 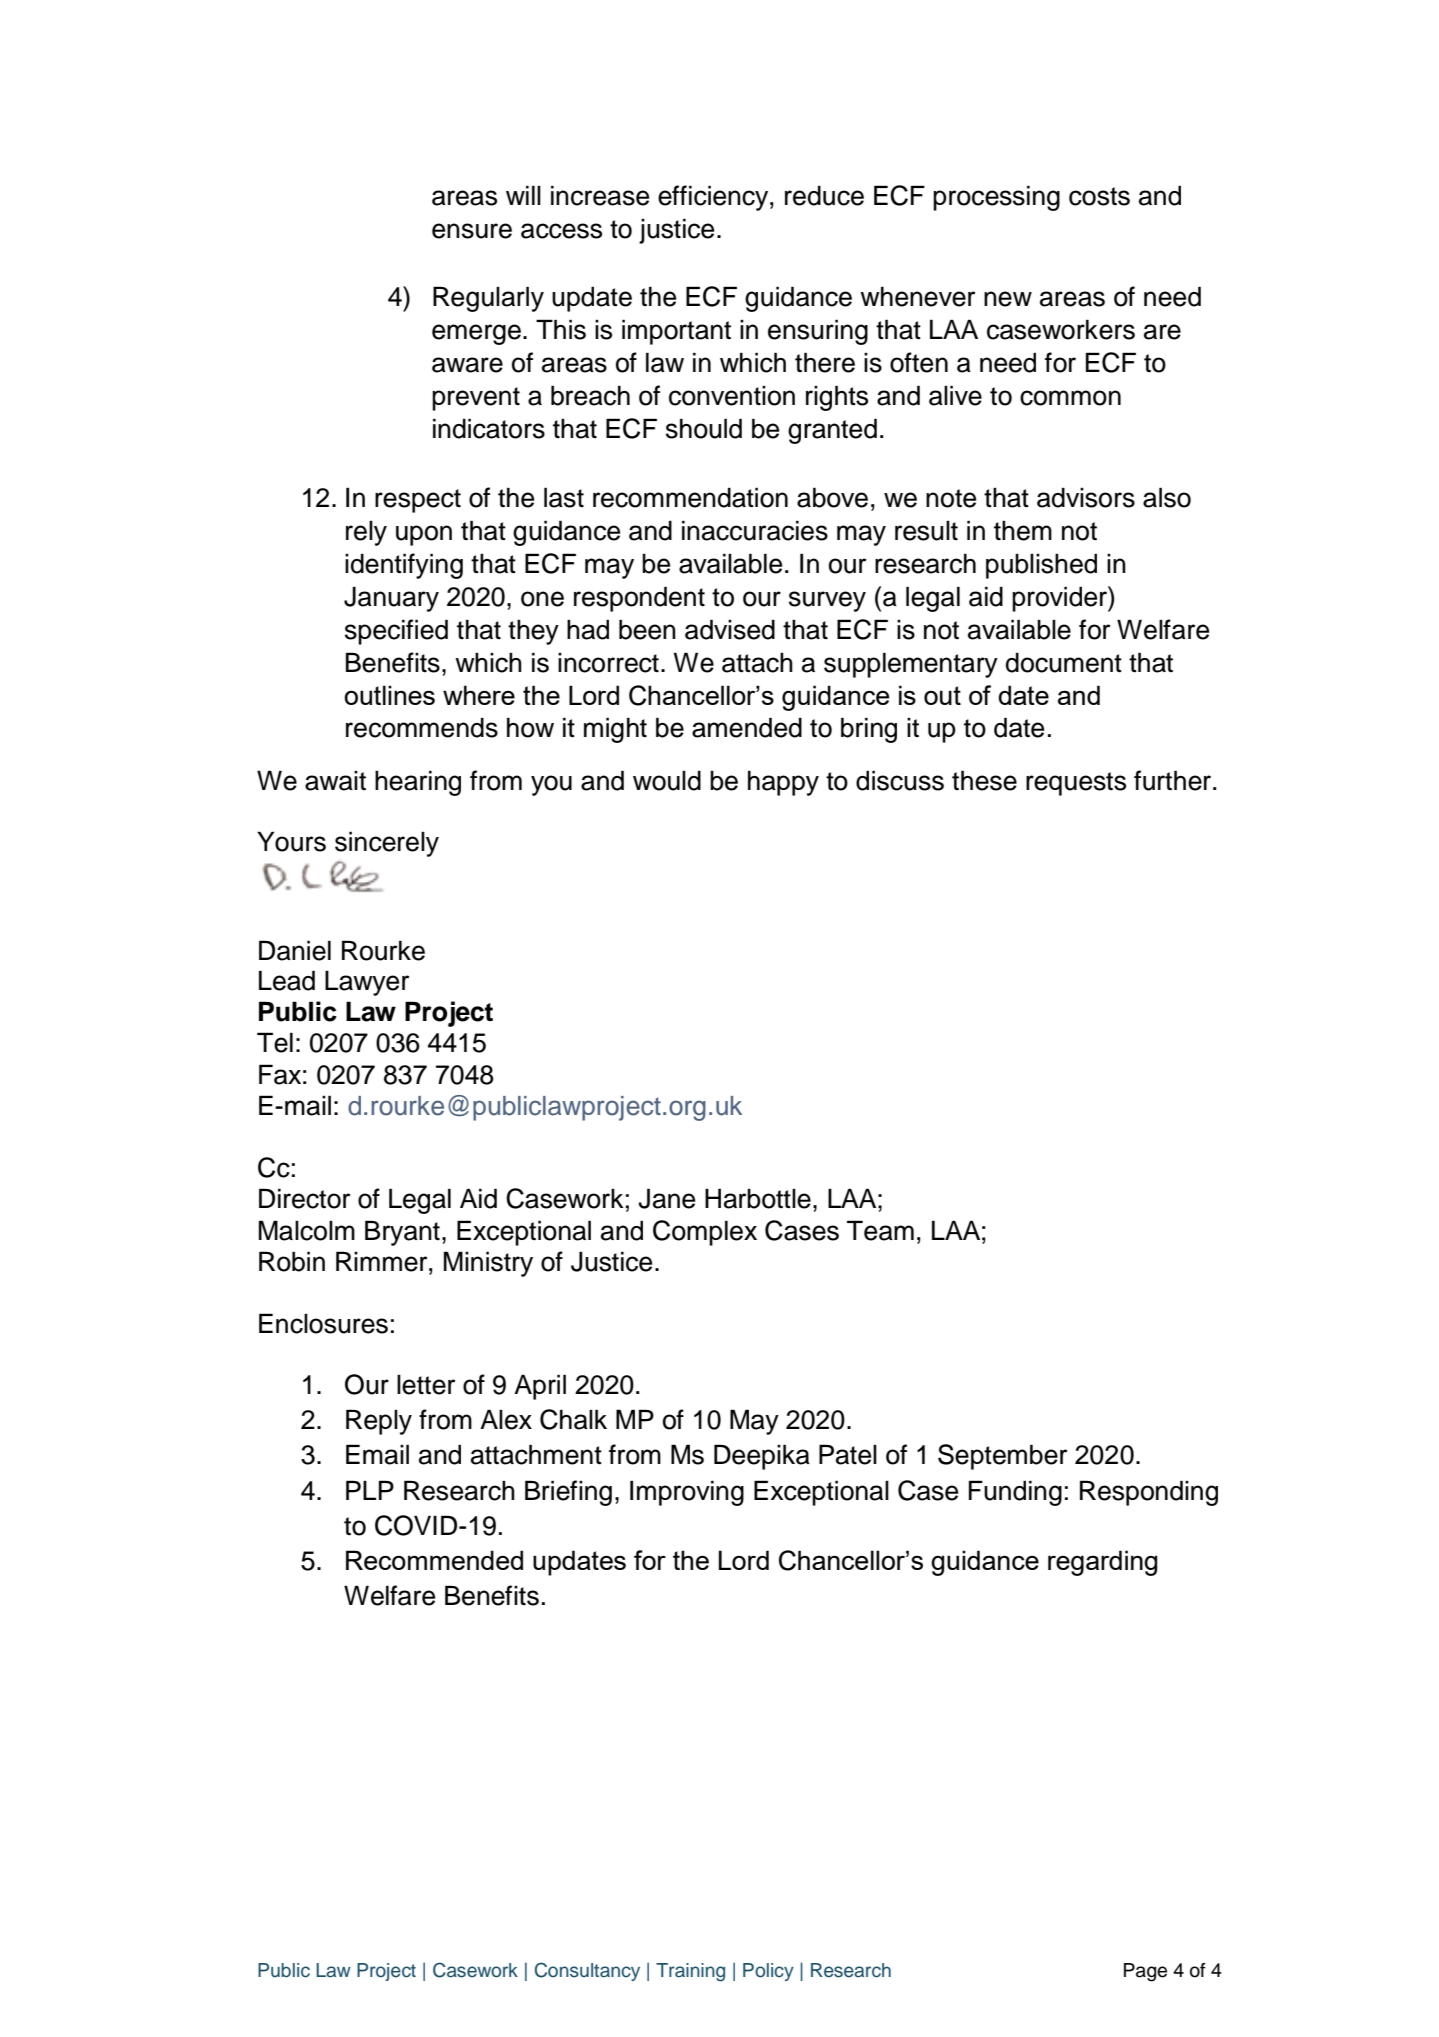 I want to click on costs, so click(x=1099, y=196).
